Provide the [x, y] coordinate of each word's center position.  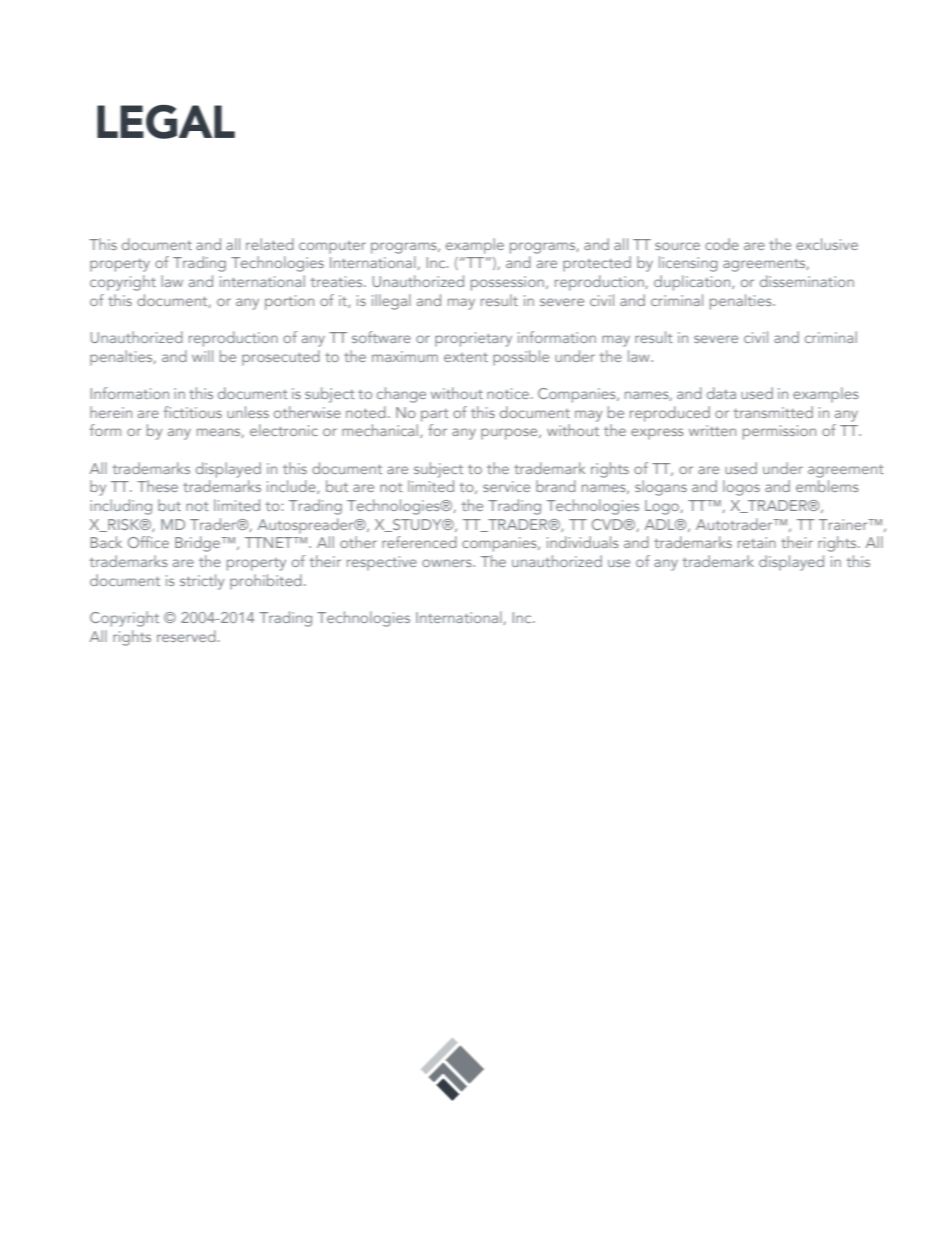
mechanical [381, 431]
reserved [186, 636]
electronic [284, 430]
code [722, 244]
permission [779, 432]
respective [382, 563]
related [270, 244]
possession [509, 283]
